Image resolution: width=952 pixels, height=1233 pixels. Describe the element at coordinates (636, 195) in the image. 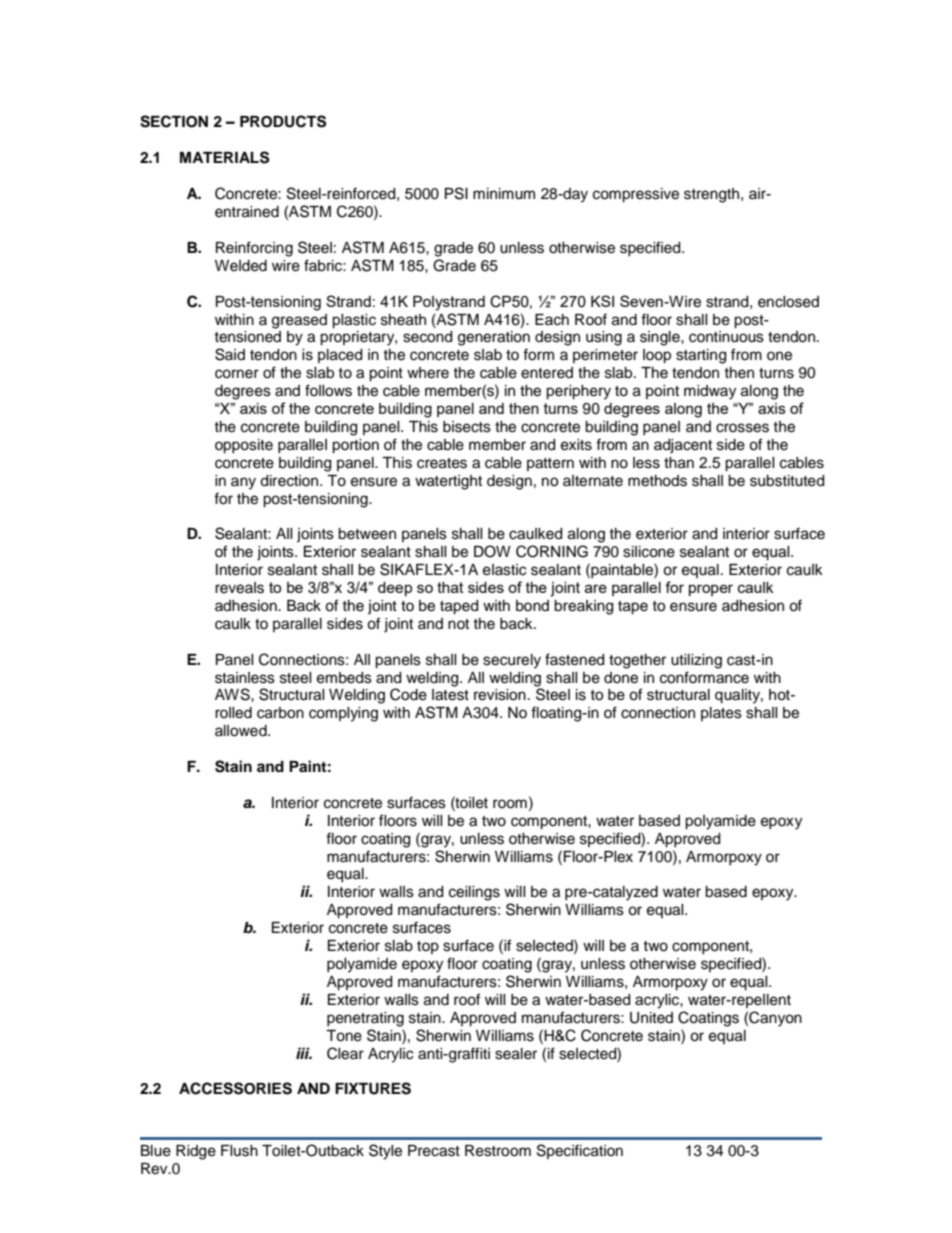

I see `compressive` at that location.
